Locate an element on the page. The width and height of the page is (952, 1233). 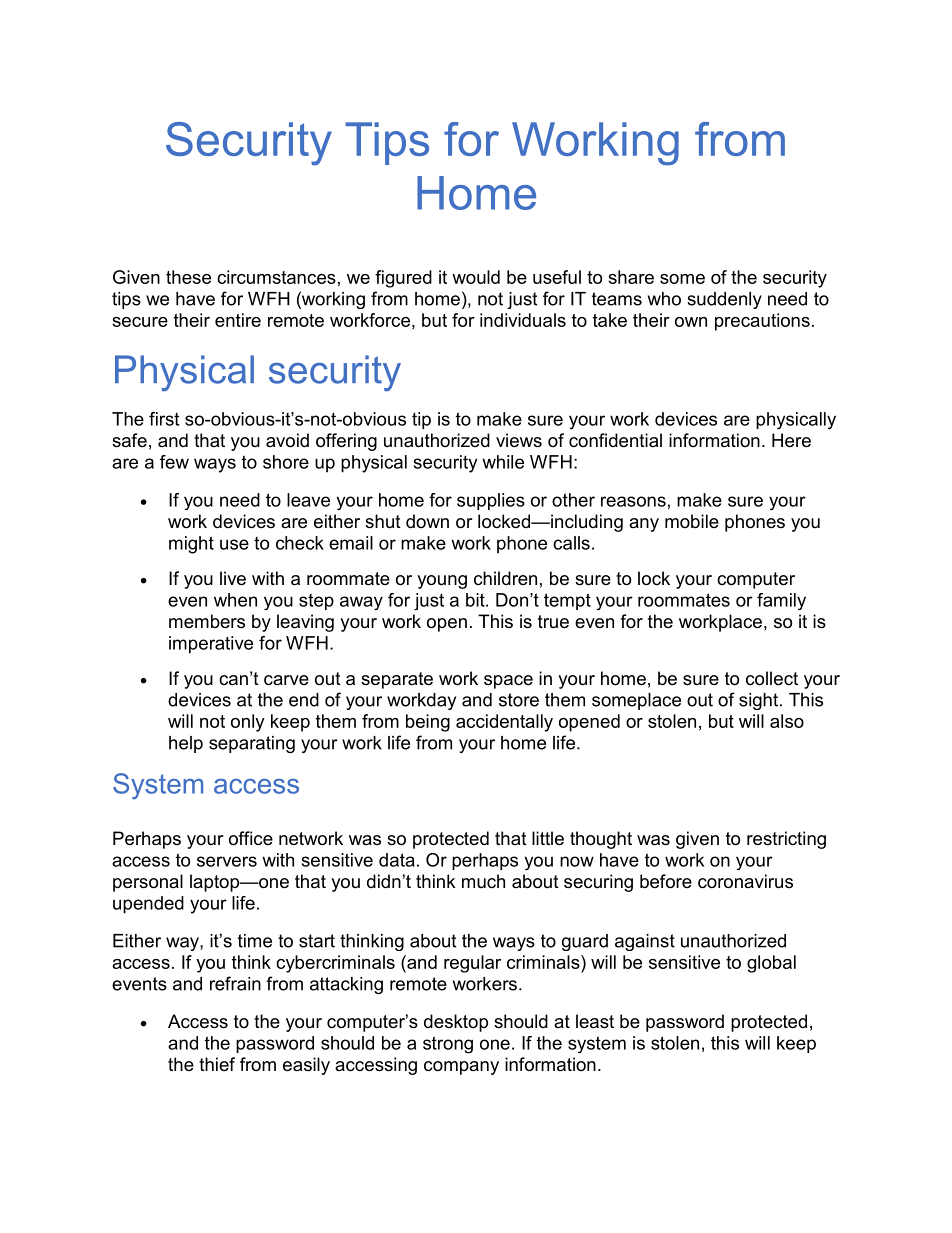
mobile is located at coordinates (692, 521).
